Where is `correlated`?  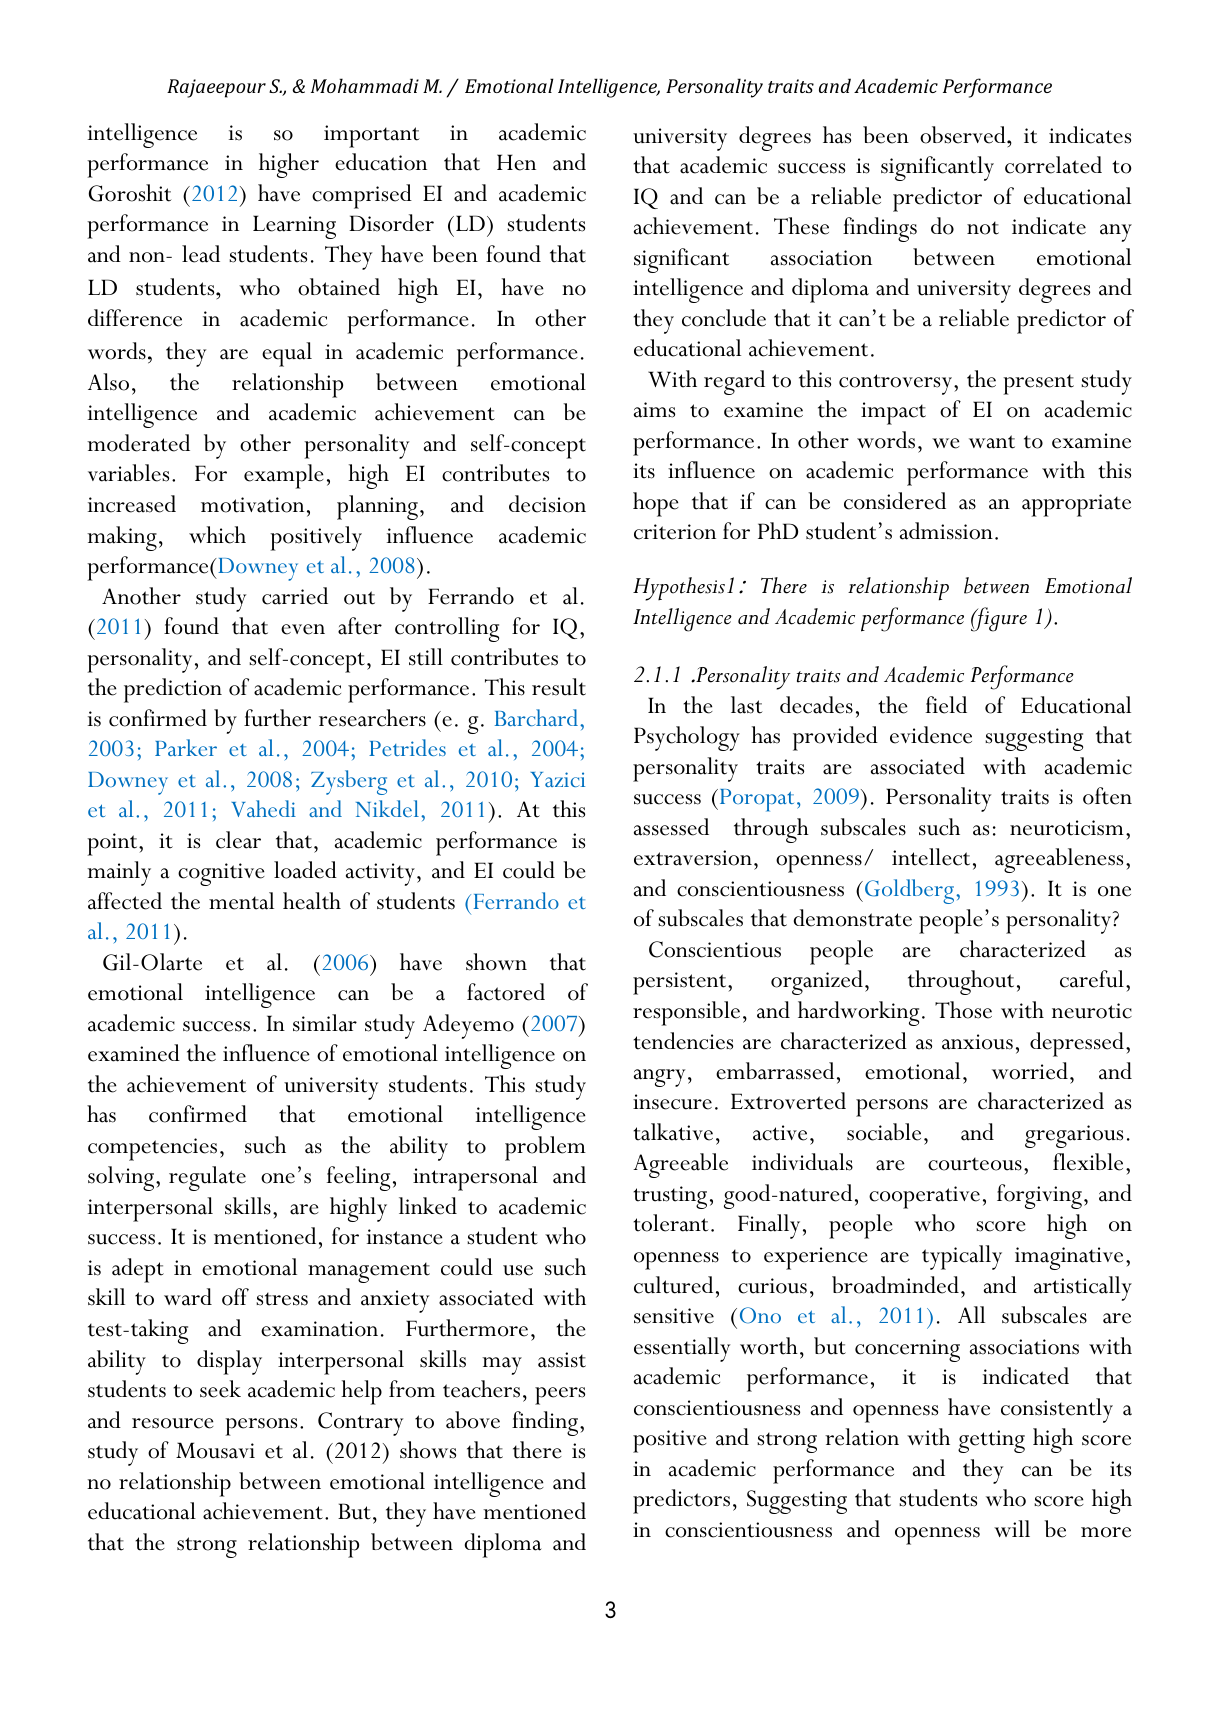 correlated is located at coordinates (1053, 165).
